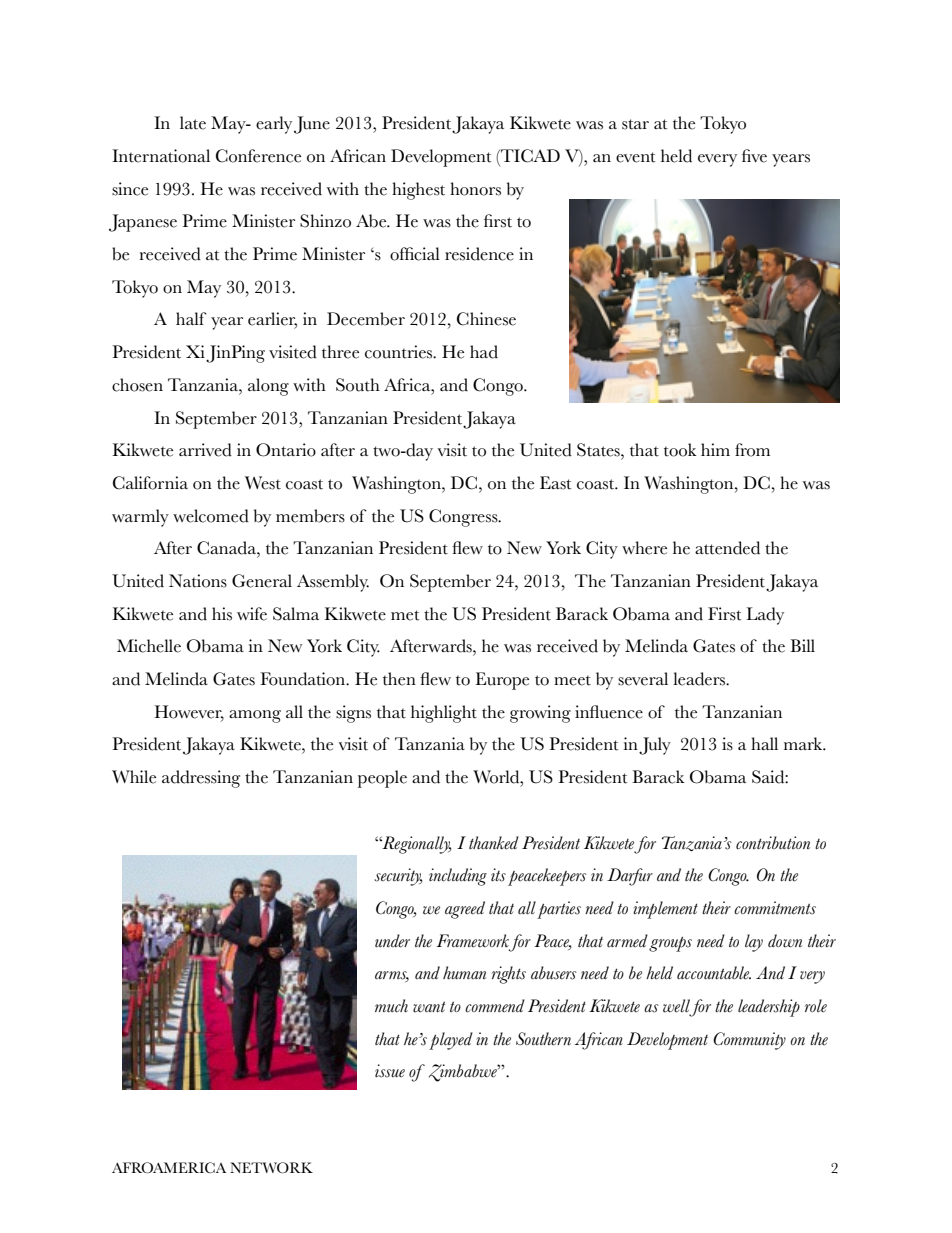 The width and height of the screenshot is (952, 1233). What do you see at coordinates (222, 614) in the screenshot?
I see `his` at bounding box center [222, 614].
